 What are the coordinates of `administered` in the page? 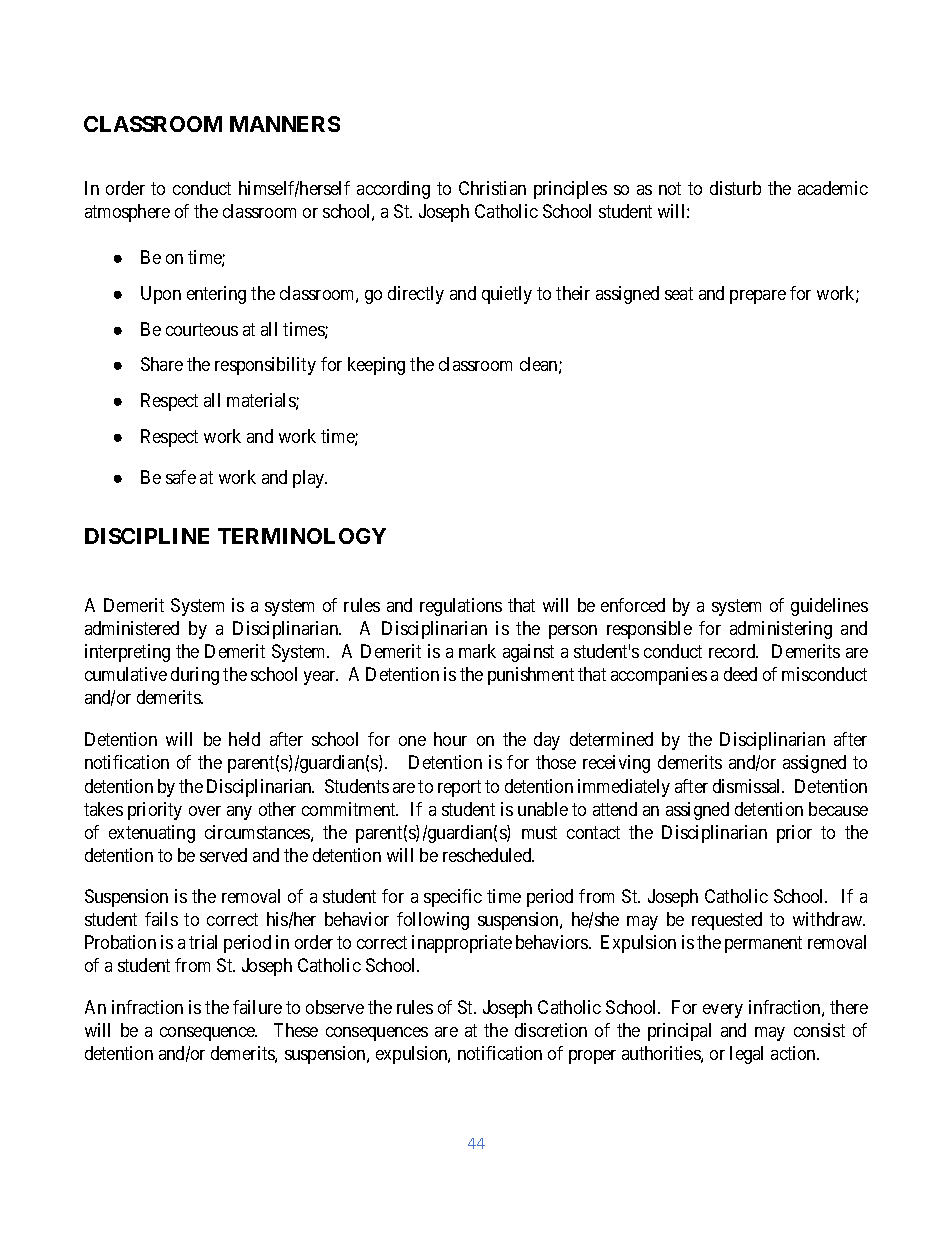 It's located at (132, 628).
